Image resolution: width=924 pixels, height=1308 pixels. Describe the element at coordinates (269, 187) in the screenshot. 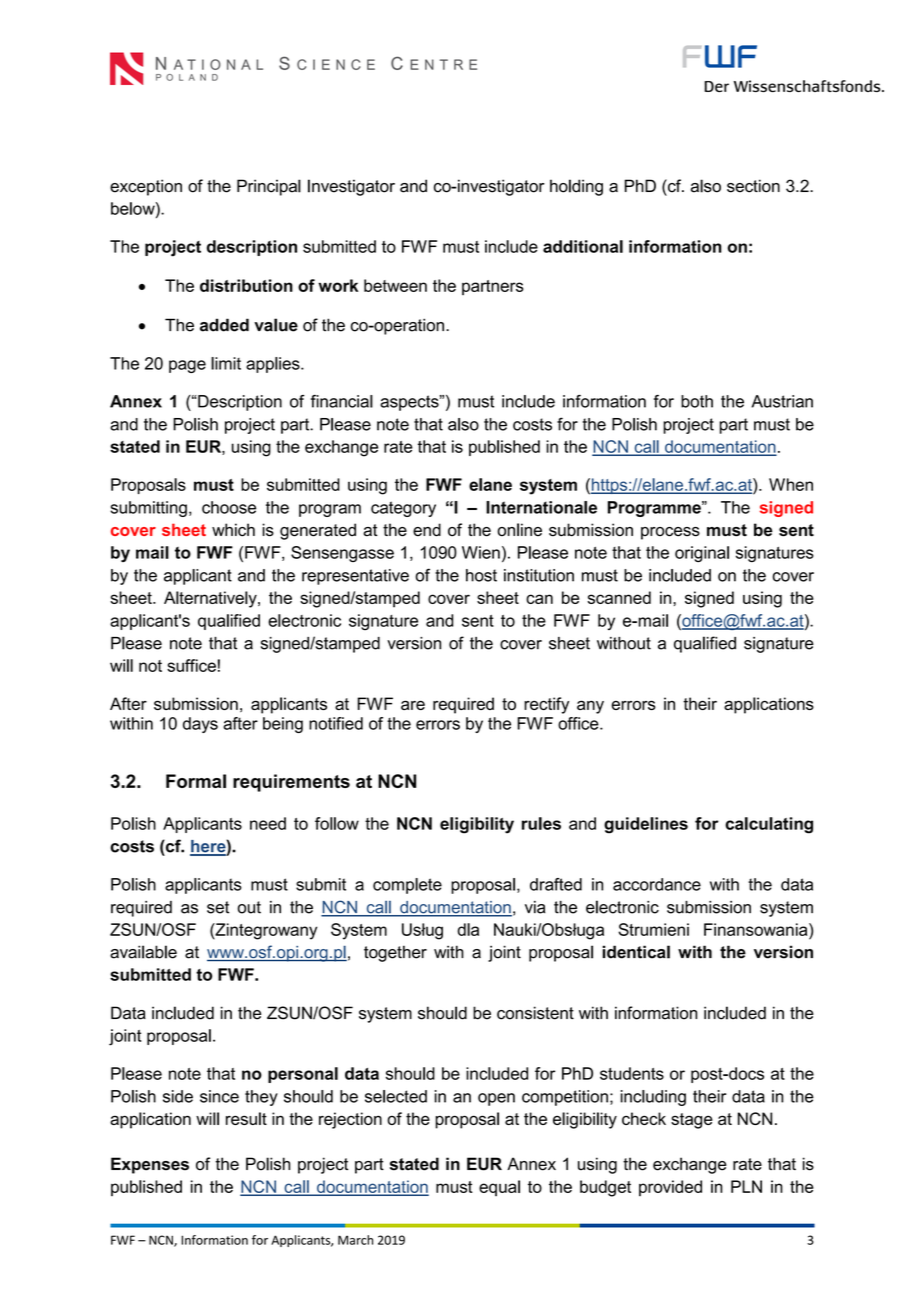

I see `Principal` at that location.
